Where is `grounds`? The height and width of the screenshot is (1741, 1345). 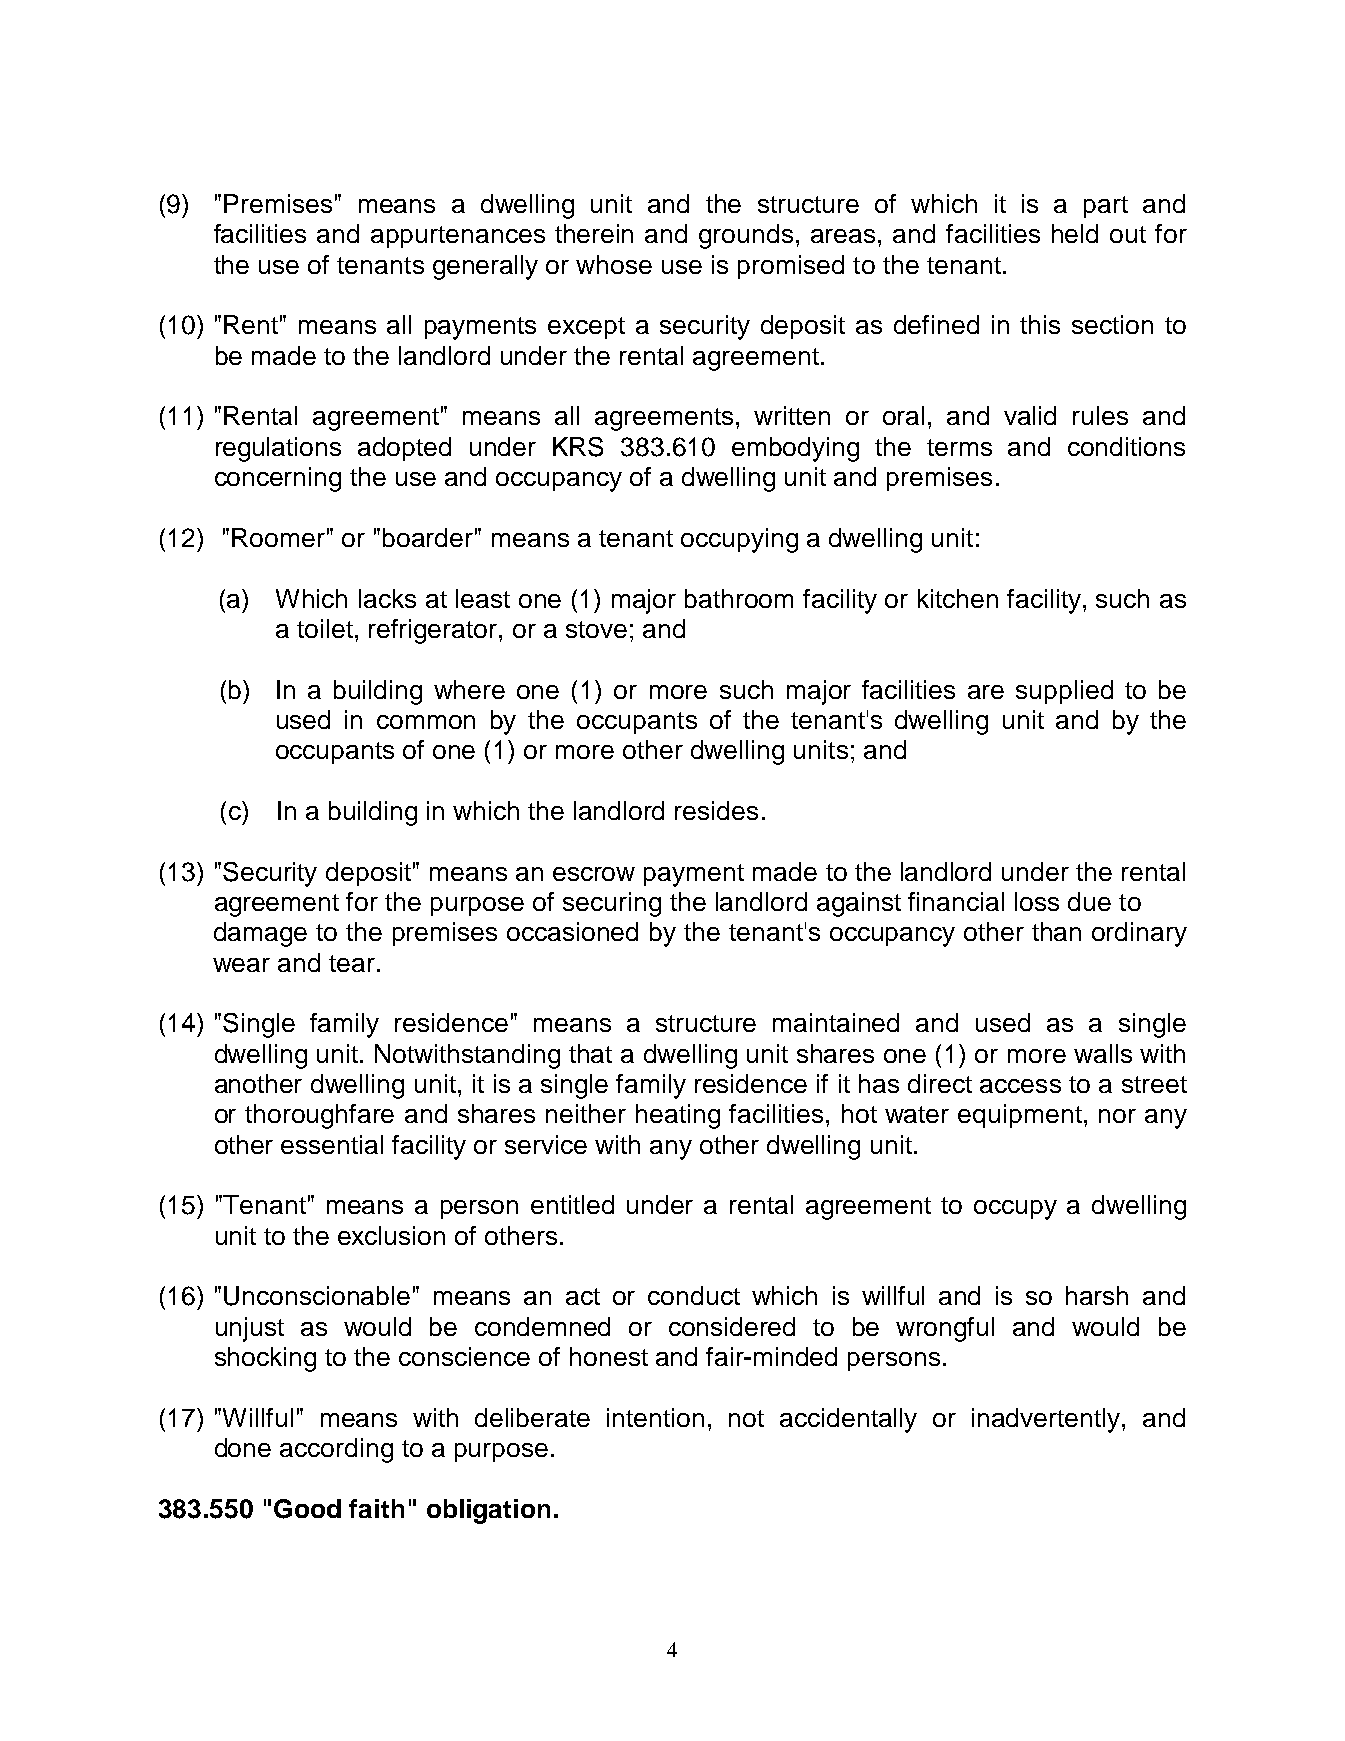
grounds is located at coordinates (746, 236).
